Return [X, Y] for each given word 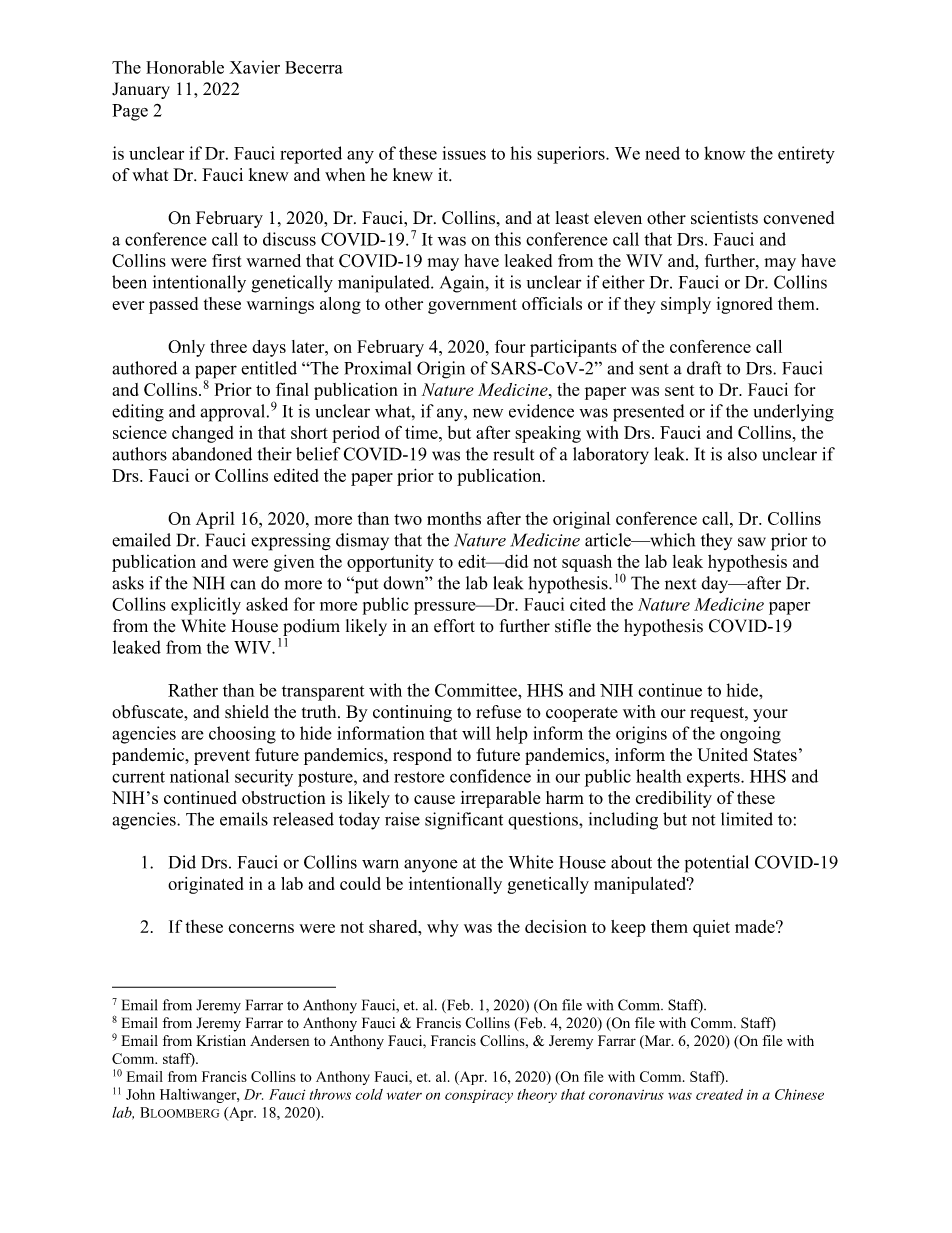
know [724, 153]
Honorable [185, 67]
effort [454, 626]
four [510, 346]
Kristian [221, 1040]
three [228, 346]
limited [747, 819]
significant [464, 821]
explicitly [206, 606]
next [680, 584]
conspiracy [479, 1096]
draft [704, 368]
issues [464, 153]
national [199, 776]
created [719, 1094]
